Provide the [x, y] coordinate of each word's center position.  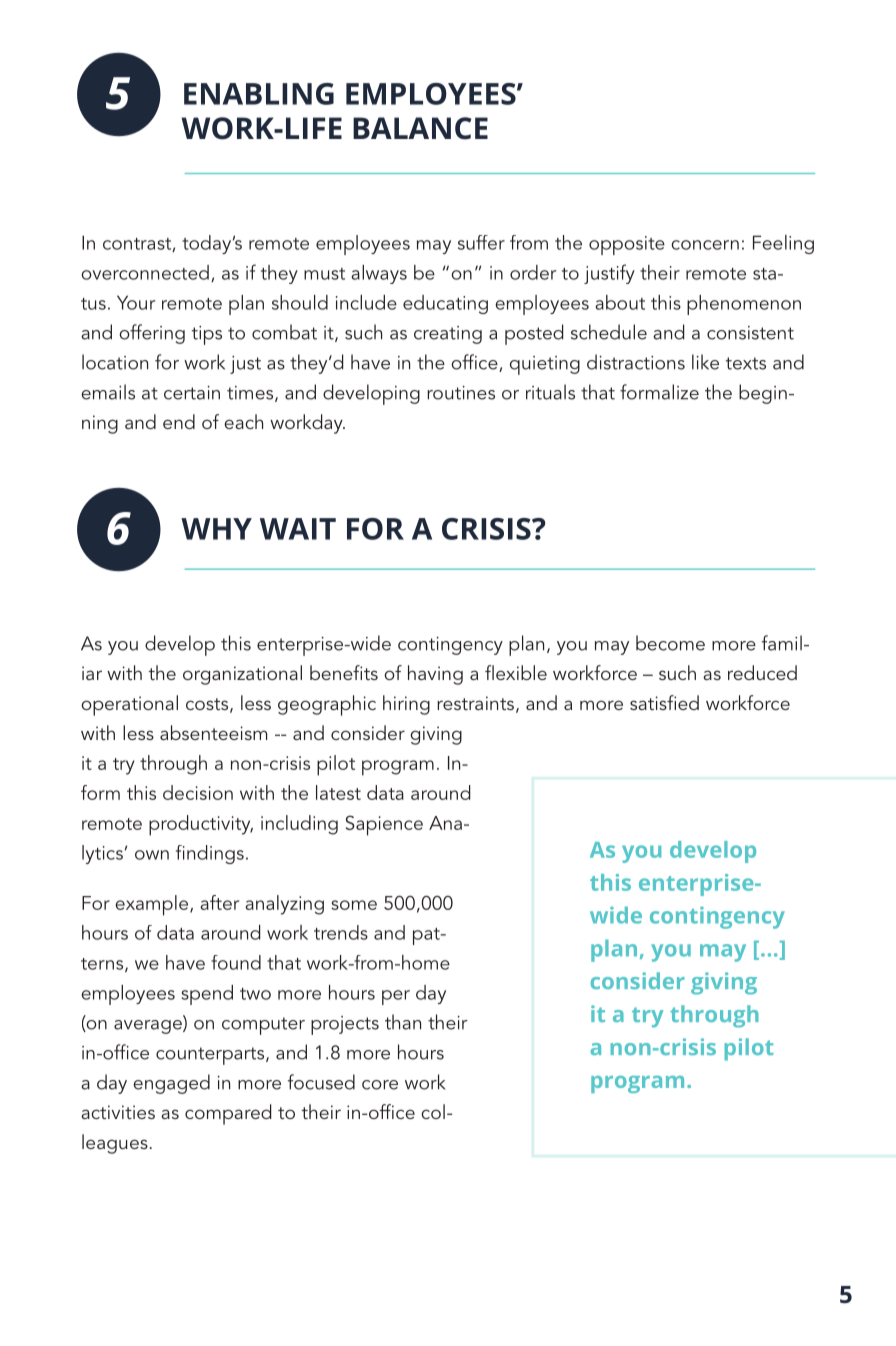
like [705, 362]
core [380, 1085]
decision [198, 792]
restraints [475, 703]
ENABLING [259, 94]
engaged [171, 1084]
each [243, 421]
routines [461, 393]
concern [705, 245]
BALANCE [420, 128]
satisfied [664, 702]
